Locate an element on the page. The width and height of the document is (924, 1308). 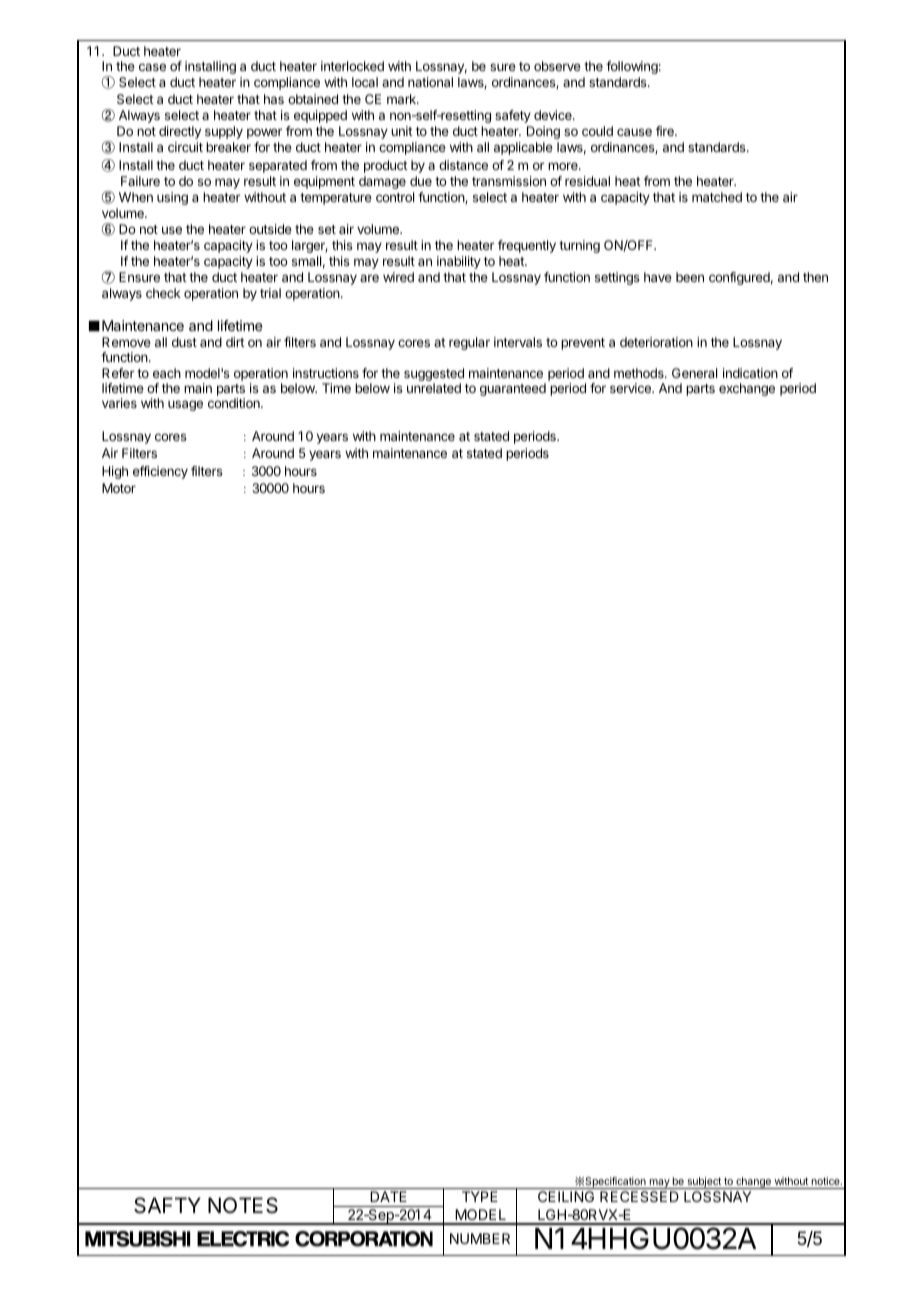
directly is located at coordinates (180, 132).
